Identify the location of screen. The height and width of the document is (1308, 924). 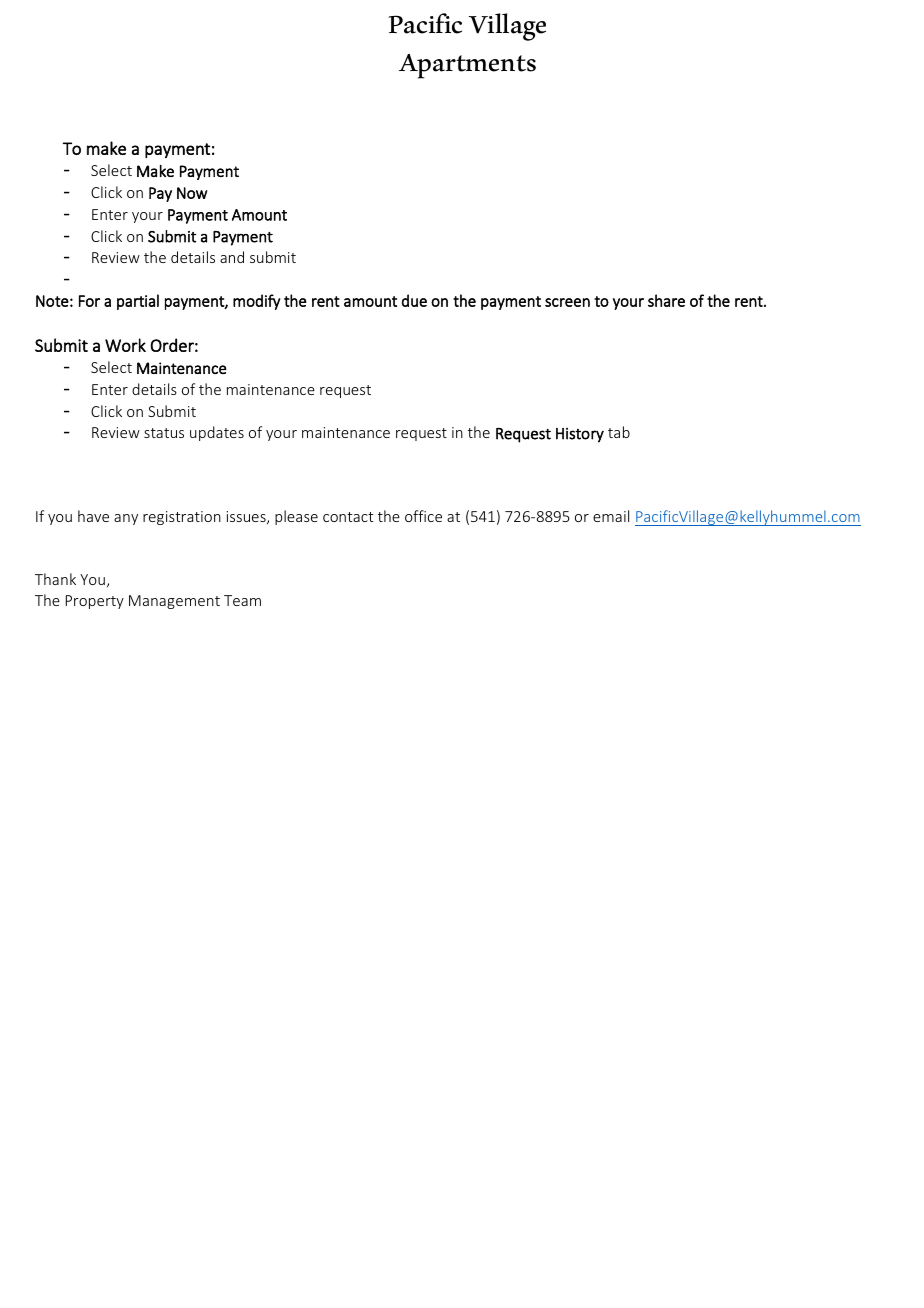
(567, 302).
